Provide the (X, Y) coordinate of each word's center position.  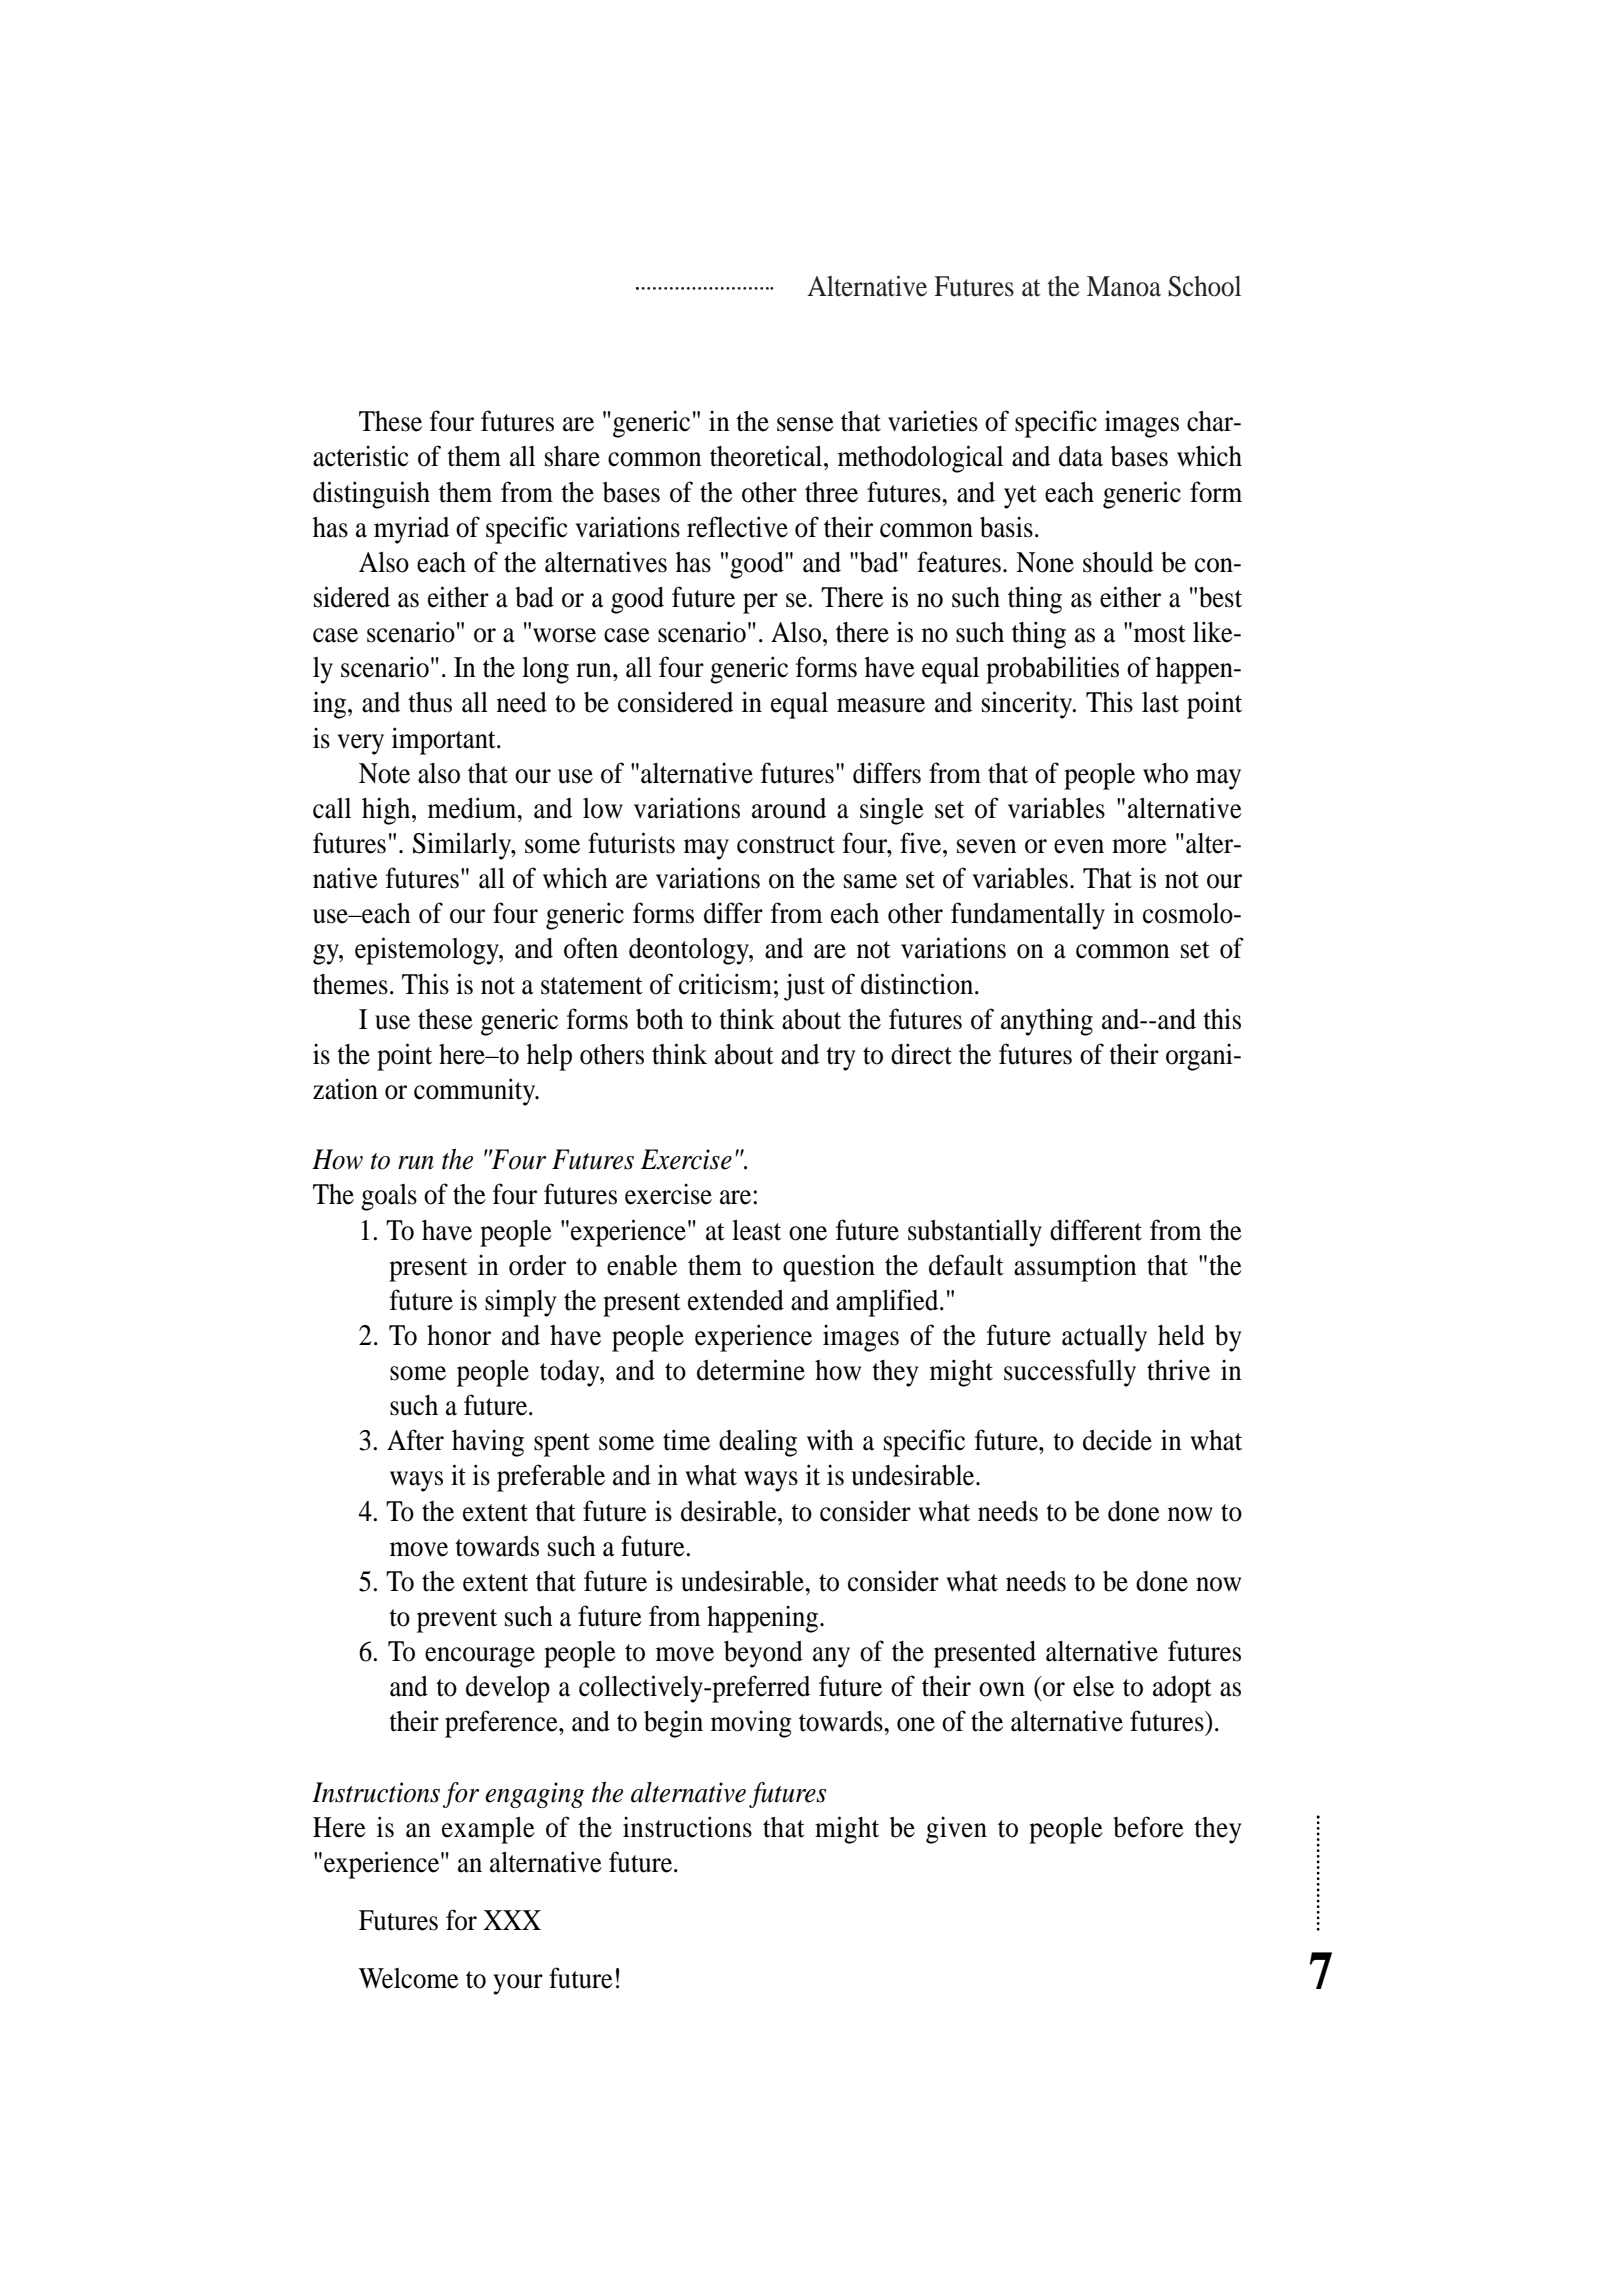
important (445, 741)
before (1148, 1827)
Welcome (409, 1978)
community (476, 1092)
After (415, 1440)
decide (1117, 1440)
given (956, 1830)
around (789, 808)
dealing (758, 1443)
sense (805, 424)
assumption (1075, 1268)
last (1160, 702)
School (1204, 286)
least (756, 1230)
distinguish (371, 495)
